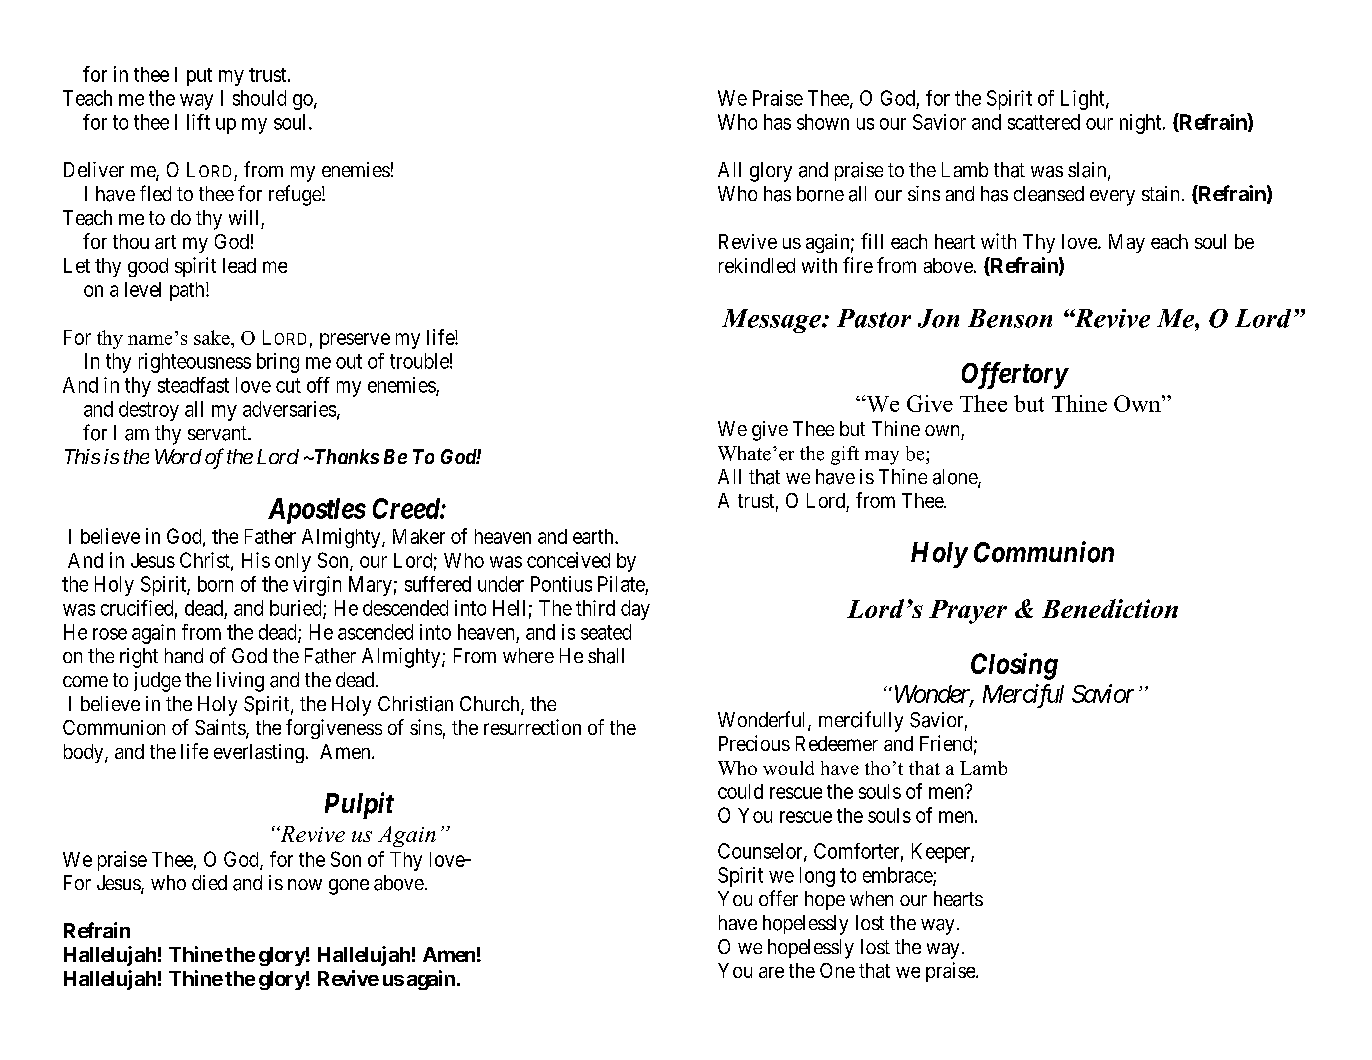  I want to click on are, so click(771, 972).
